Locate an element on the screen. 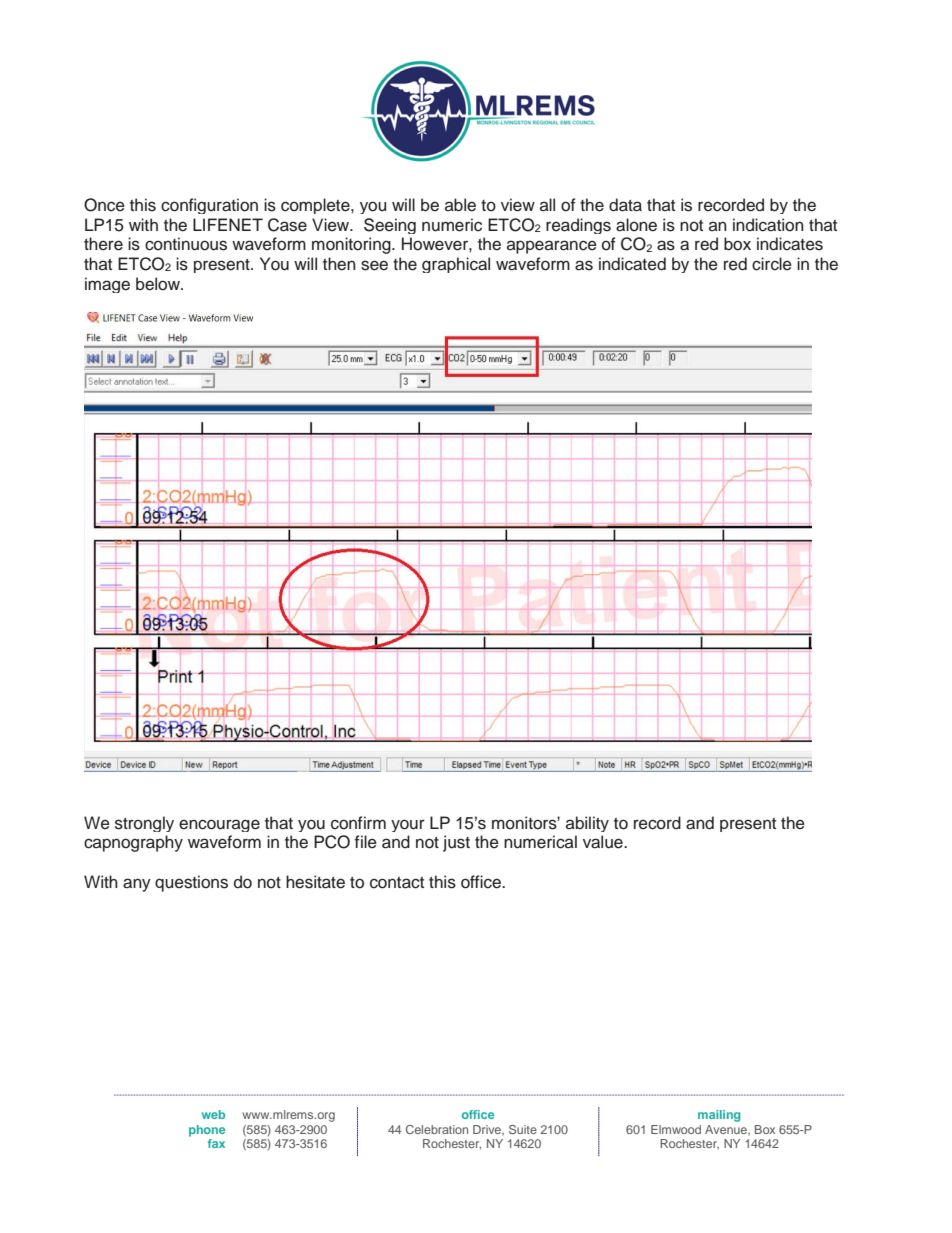 This screenshot has height=1233, width=952. continuous is located at coordinates (186, 244).
